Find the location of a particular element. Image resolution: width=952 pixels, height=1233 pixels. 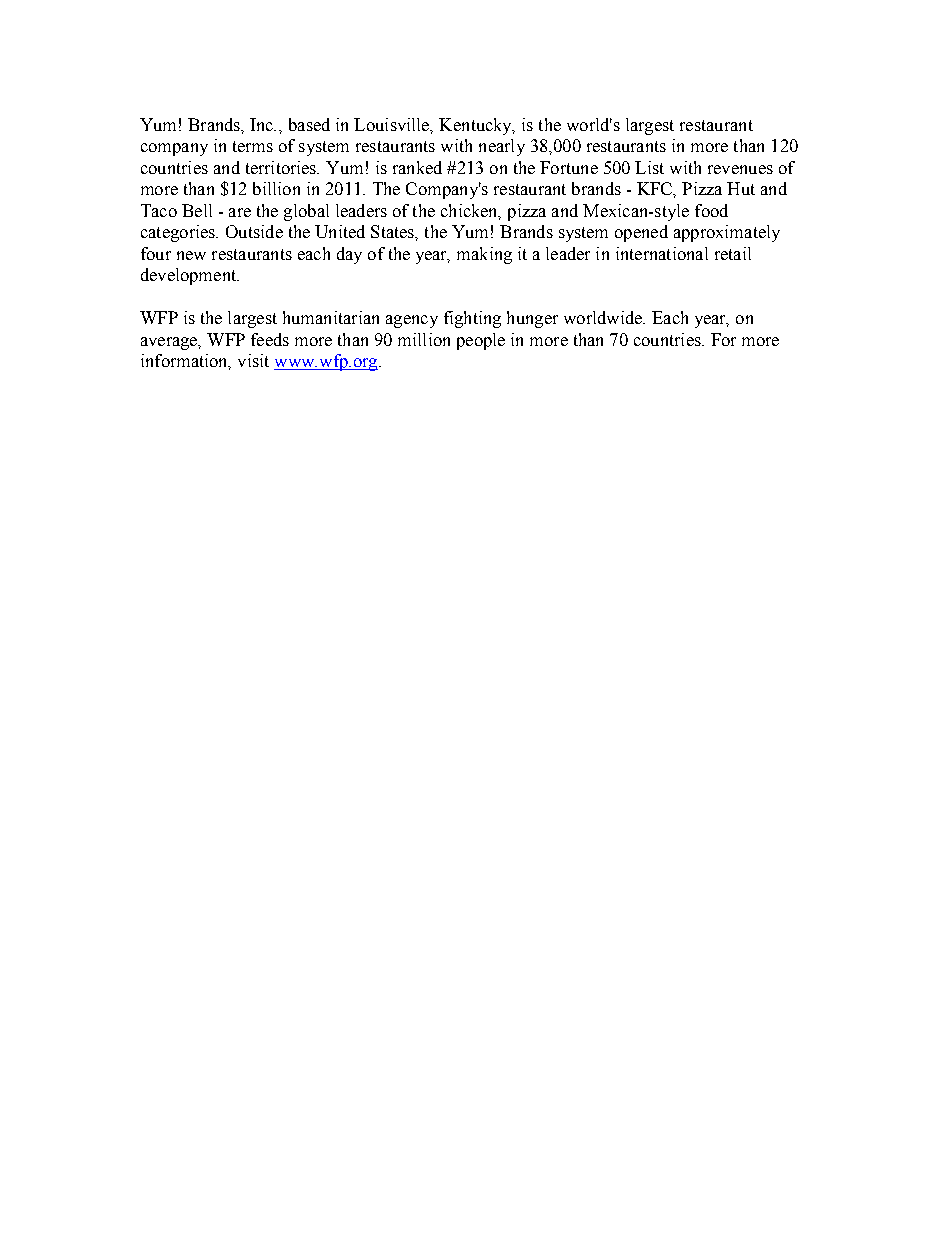

visit is located at coordinates (253, 360).
